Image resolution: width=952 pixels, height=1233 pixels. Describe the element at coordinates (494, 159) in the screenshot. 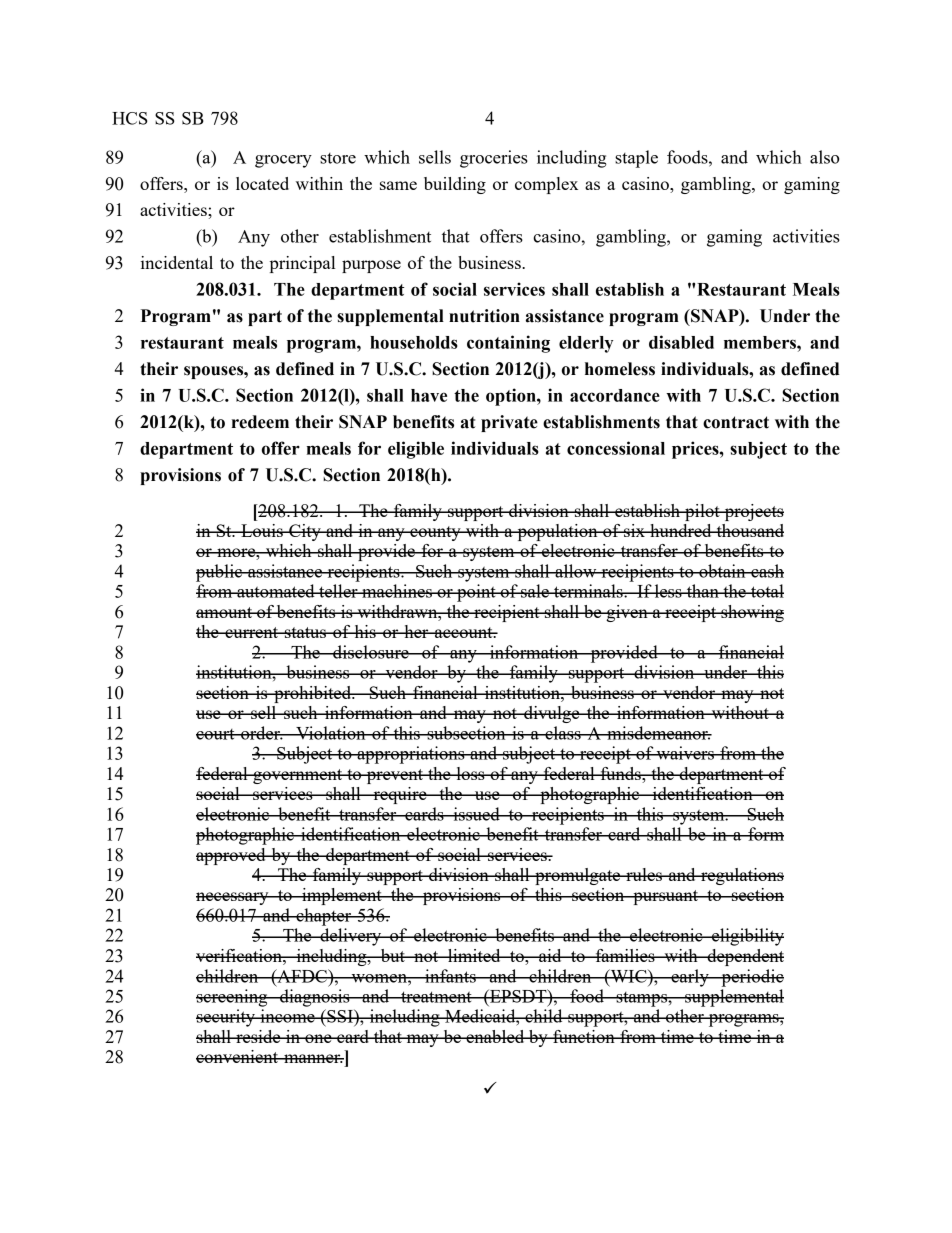

I see `groceries` at that location.
